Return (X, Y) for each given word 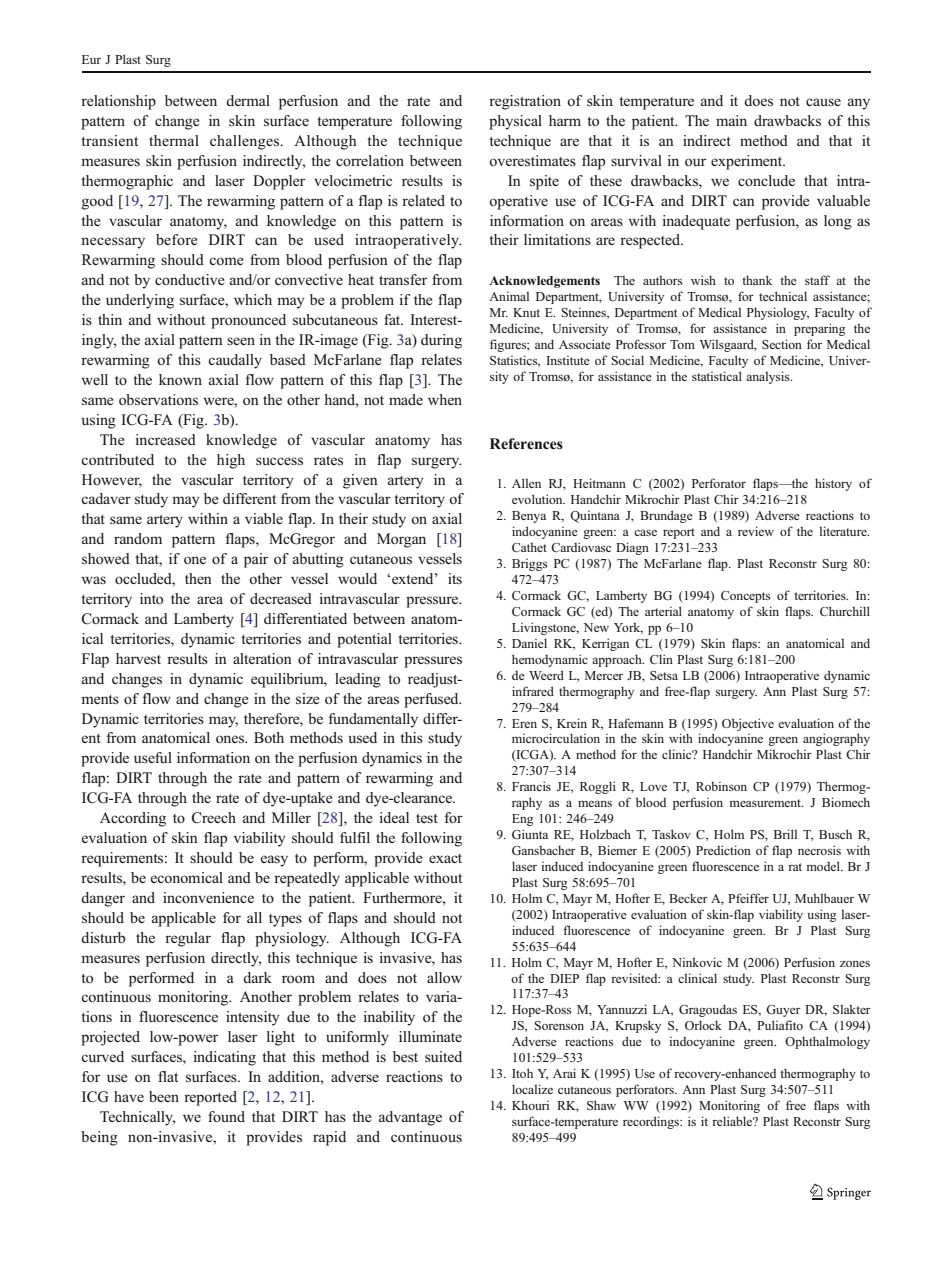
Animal (509, 296)
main (731, 120)
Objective (748, 724)
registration (525, 102)
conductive (190, 279)
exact (445, 858)
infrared (533, 691)
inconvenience (208, 897)
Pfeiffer (748, 898)
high (231, 461)
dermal (248, 100)
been (164, 1096)
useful (153, 757)
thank (757, 280)
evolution (538, 499)
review (756, 531)
